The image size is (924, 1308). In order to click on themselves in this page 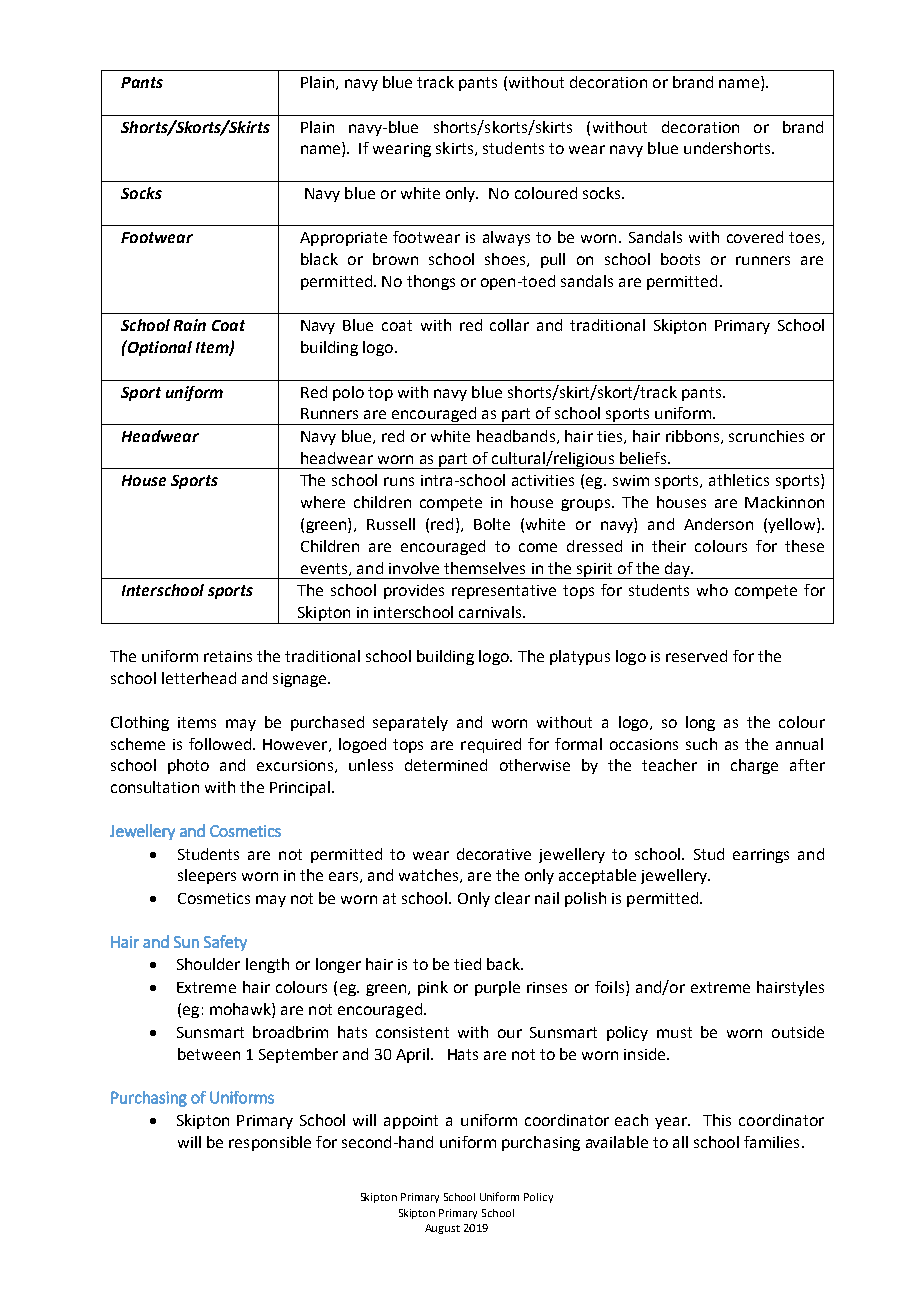, I will do `click(484, 568)`.
